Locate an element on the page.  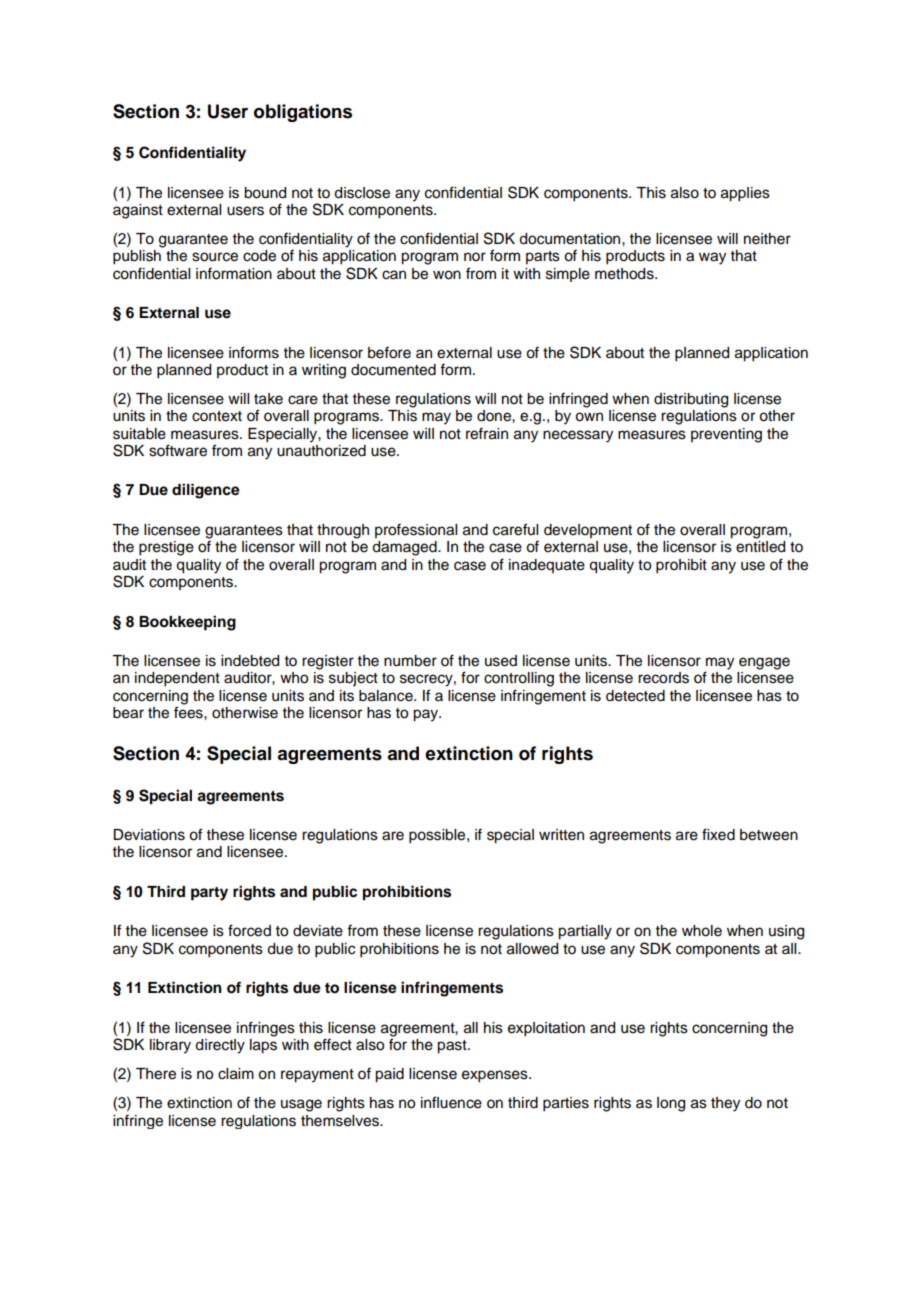
applies is located at coordinates (745, 194).
